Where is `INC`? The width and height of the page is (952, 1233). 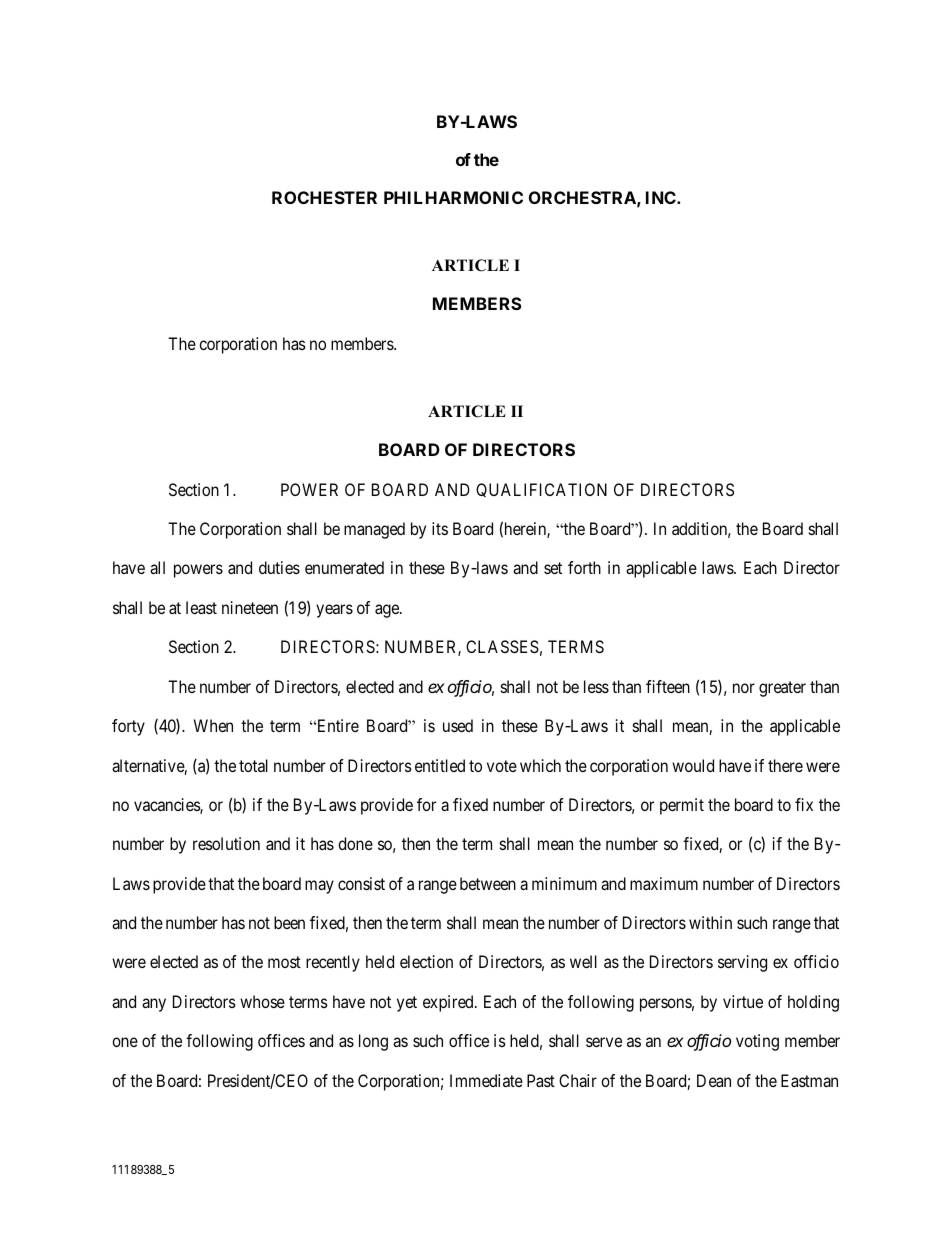
INC is located at coordinates (662, 197).
